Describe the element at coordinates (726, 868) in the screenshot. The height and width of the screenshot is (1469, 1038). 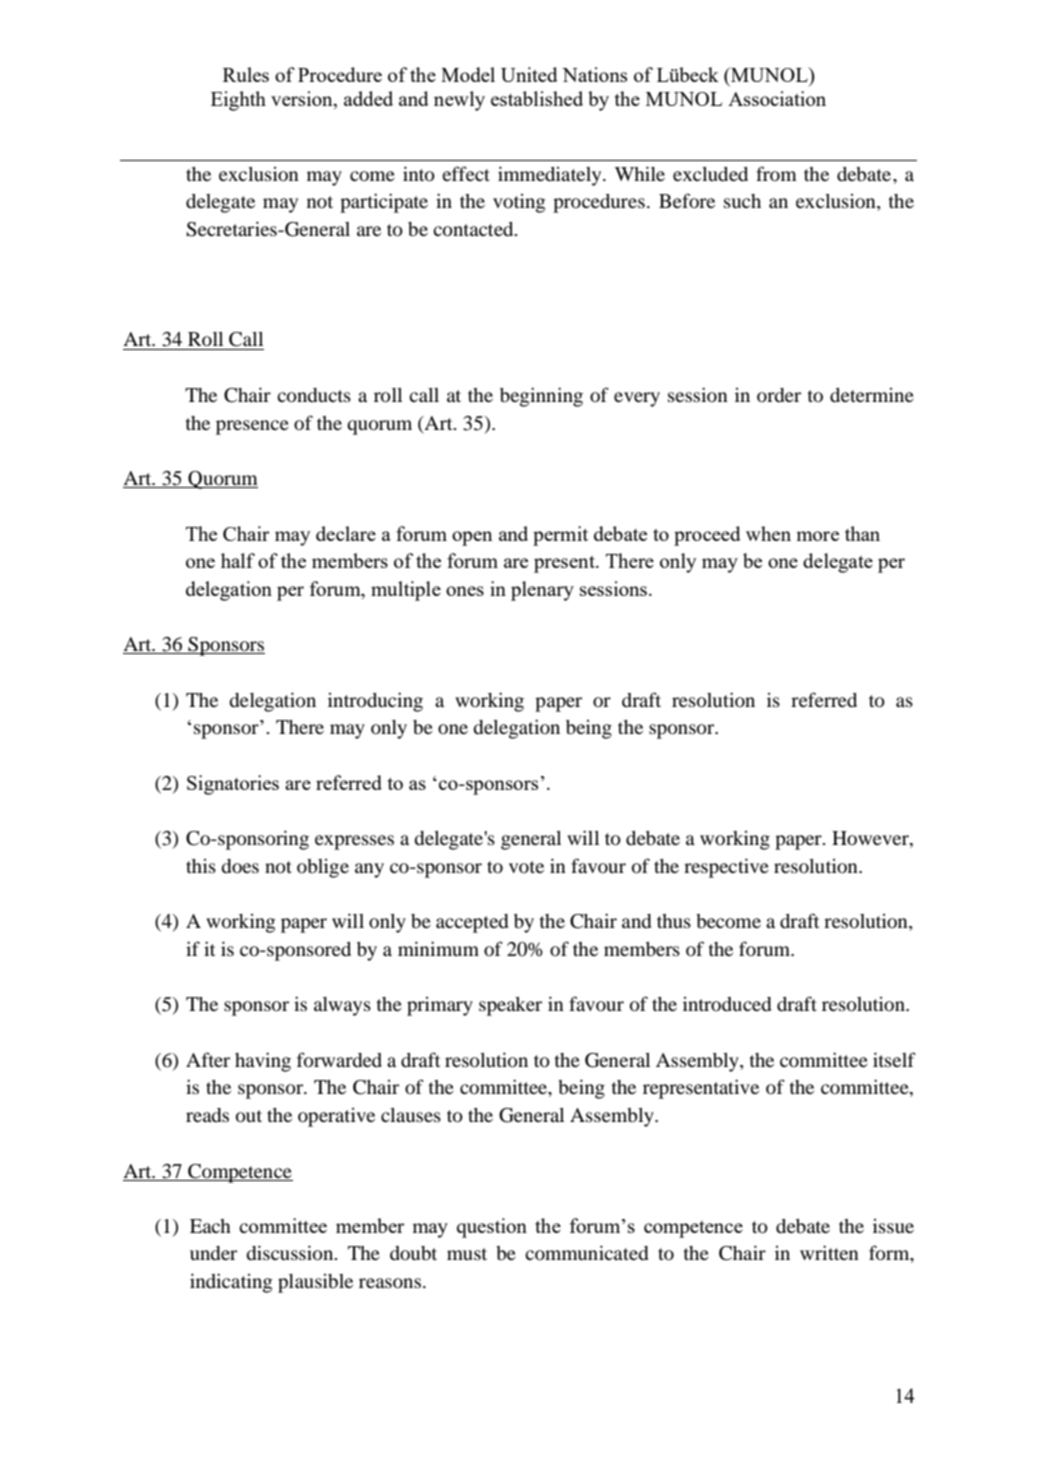
I see `respective` at that location.
